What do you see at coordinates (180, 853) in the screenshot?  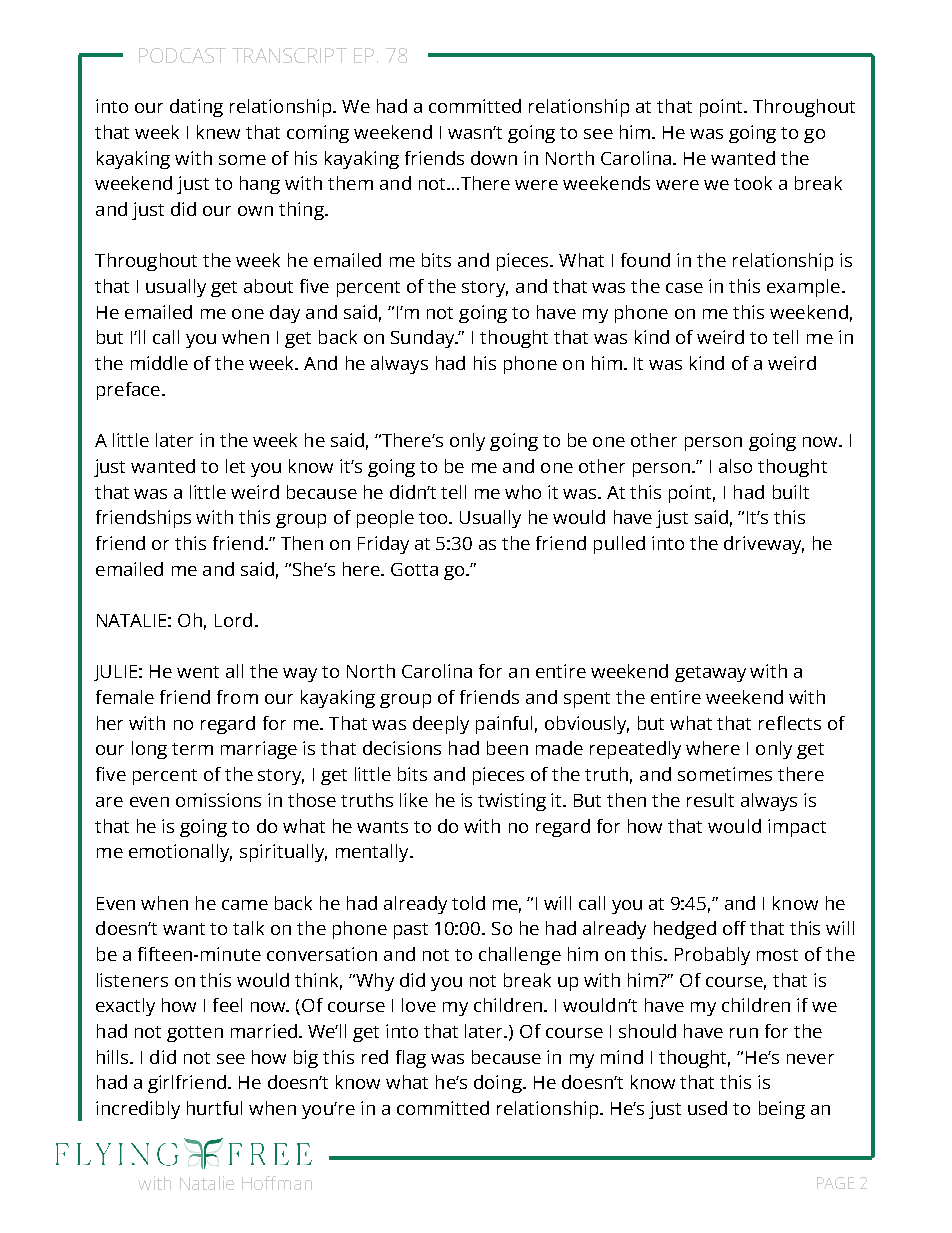 I see `emotionally` at bounding box center [180, 853].
